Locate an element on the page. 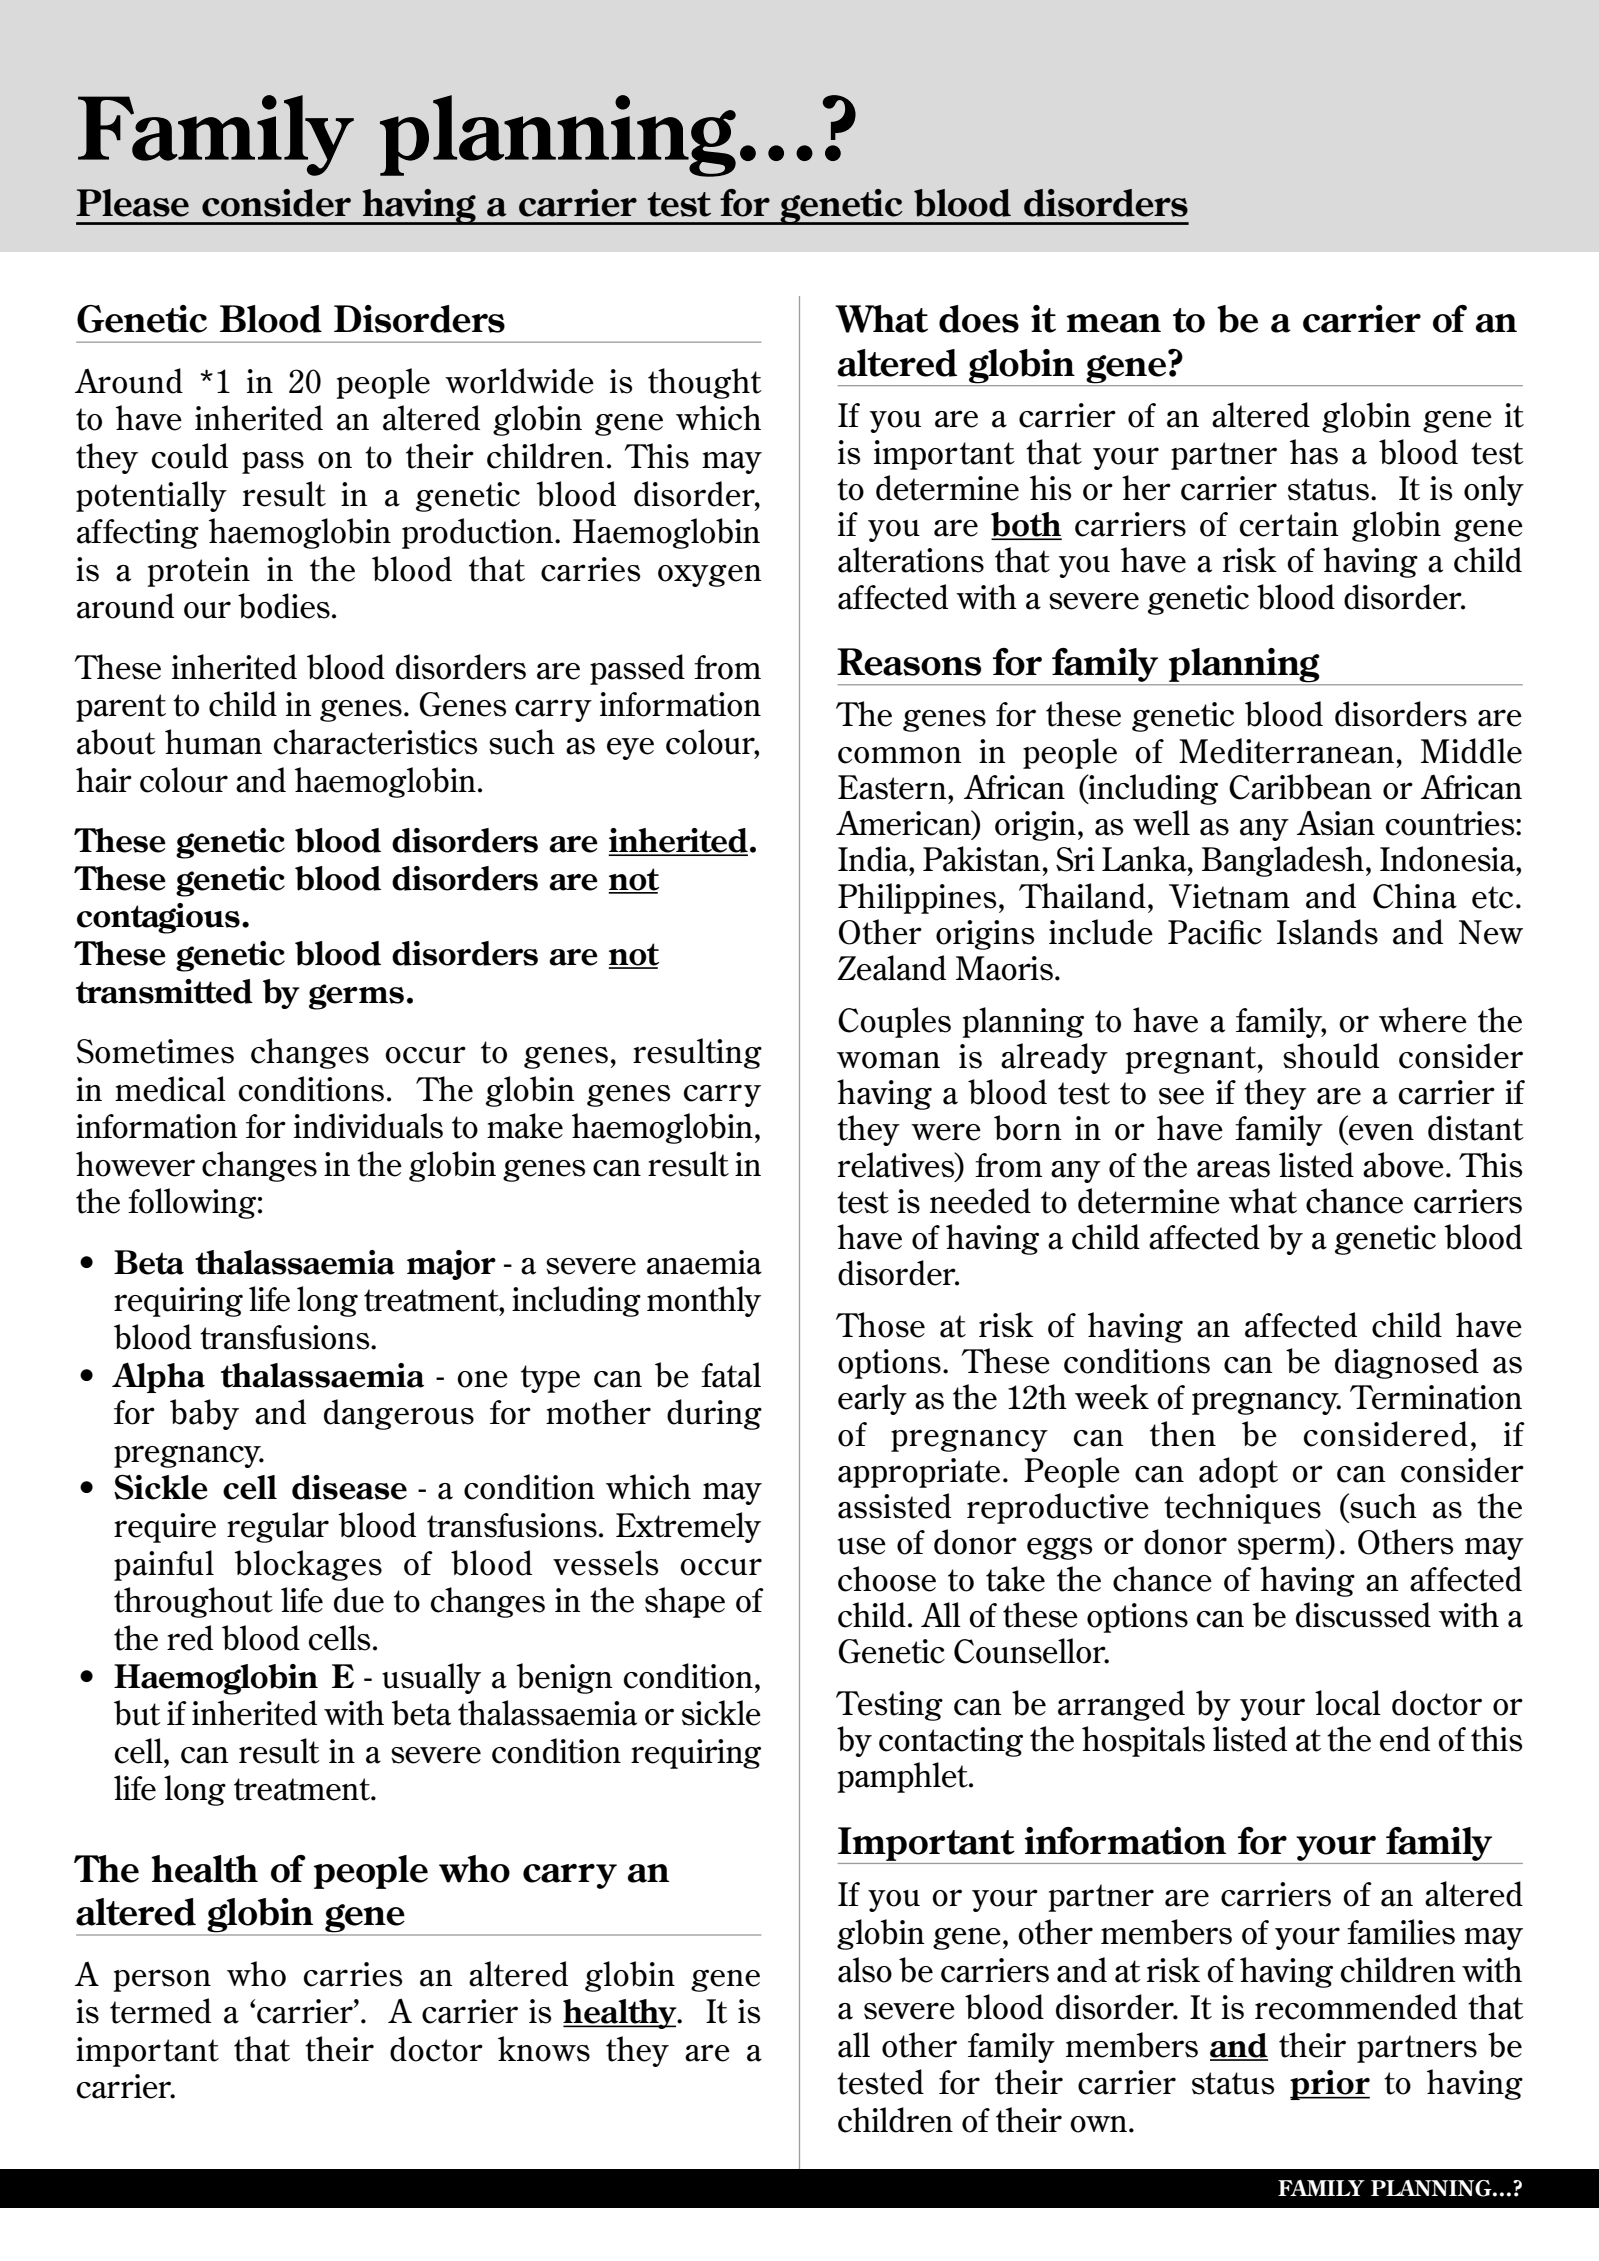 Image resolution: width=1599 pixels, height=2261 pixels. Bangladesh is located at coordinates (1283, 861).
